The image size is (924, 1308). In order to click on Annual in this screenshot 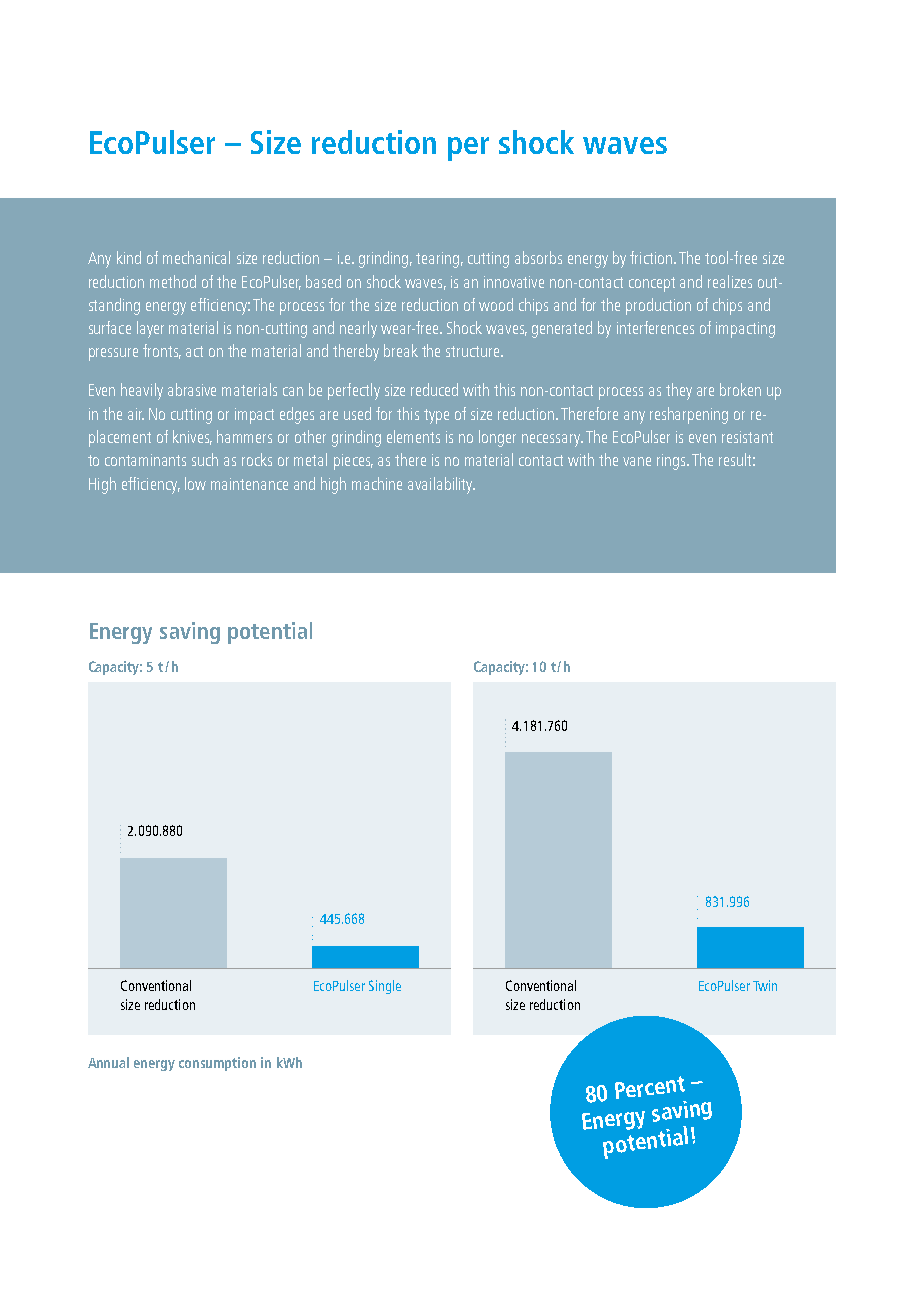, I will do `click(108, 1062)`.
